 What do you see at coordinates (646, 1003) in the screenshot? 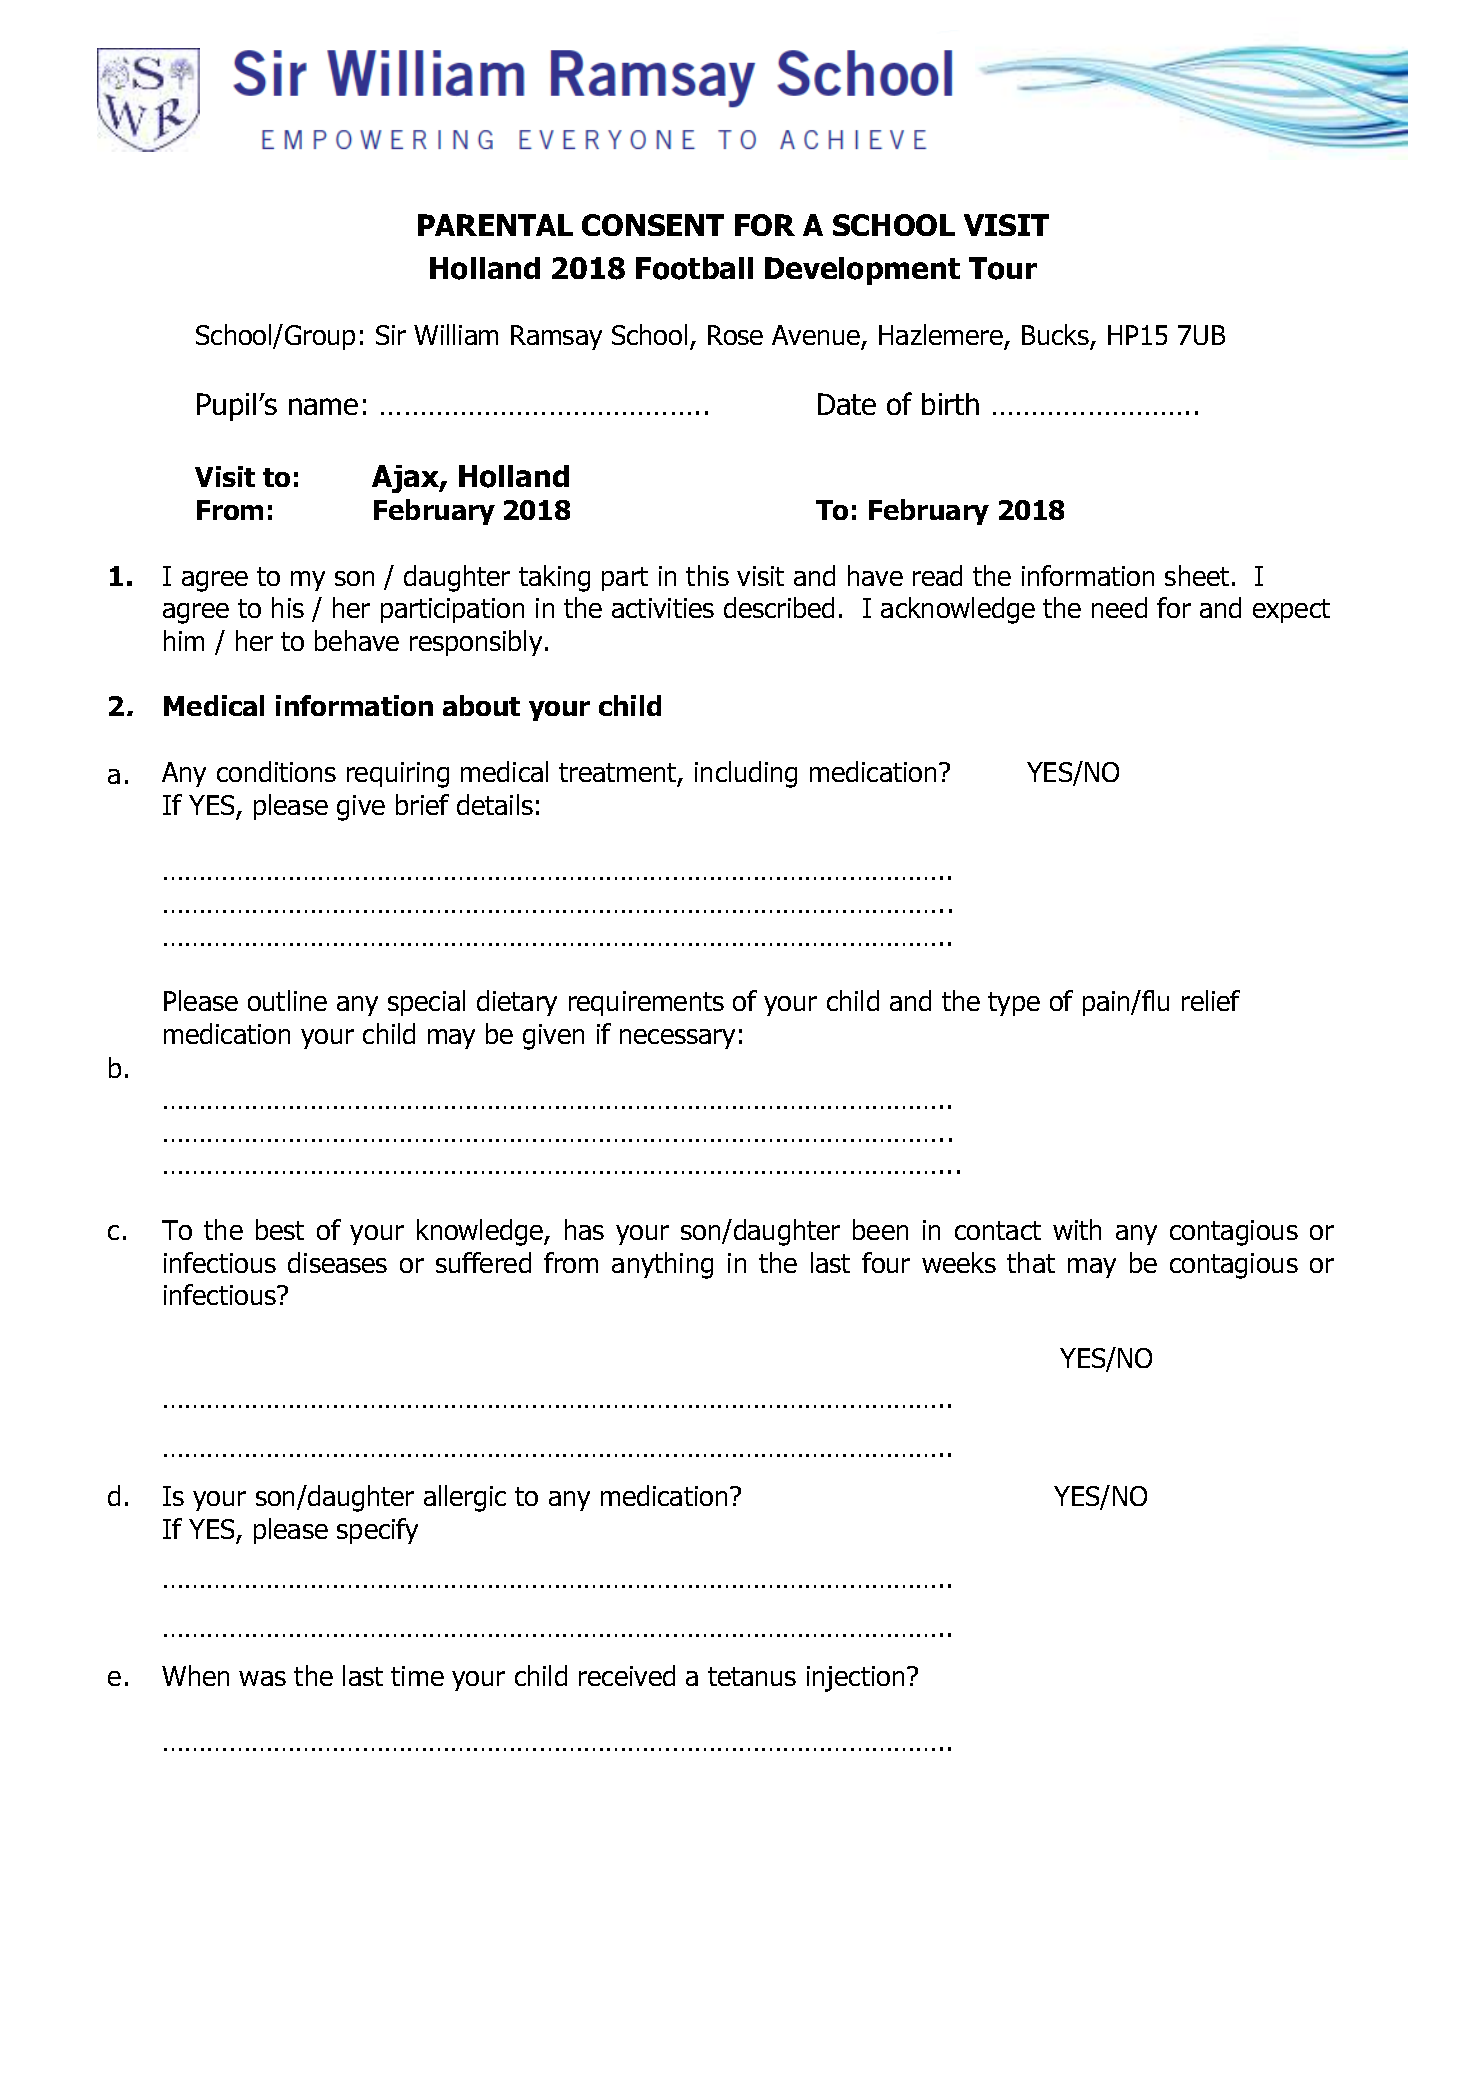
I see `requirements` at bounding box center [646, 1003].
